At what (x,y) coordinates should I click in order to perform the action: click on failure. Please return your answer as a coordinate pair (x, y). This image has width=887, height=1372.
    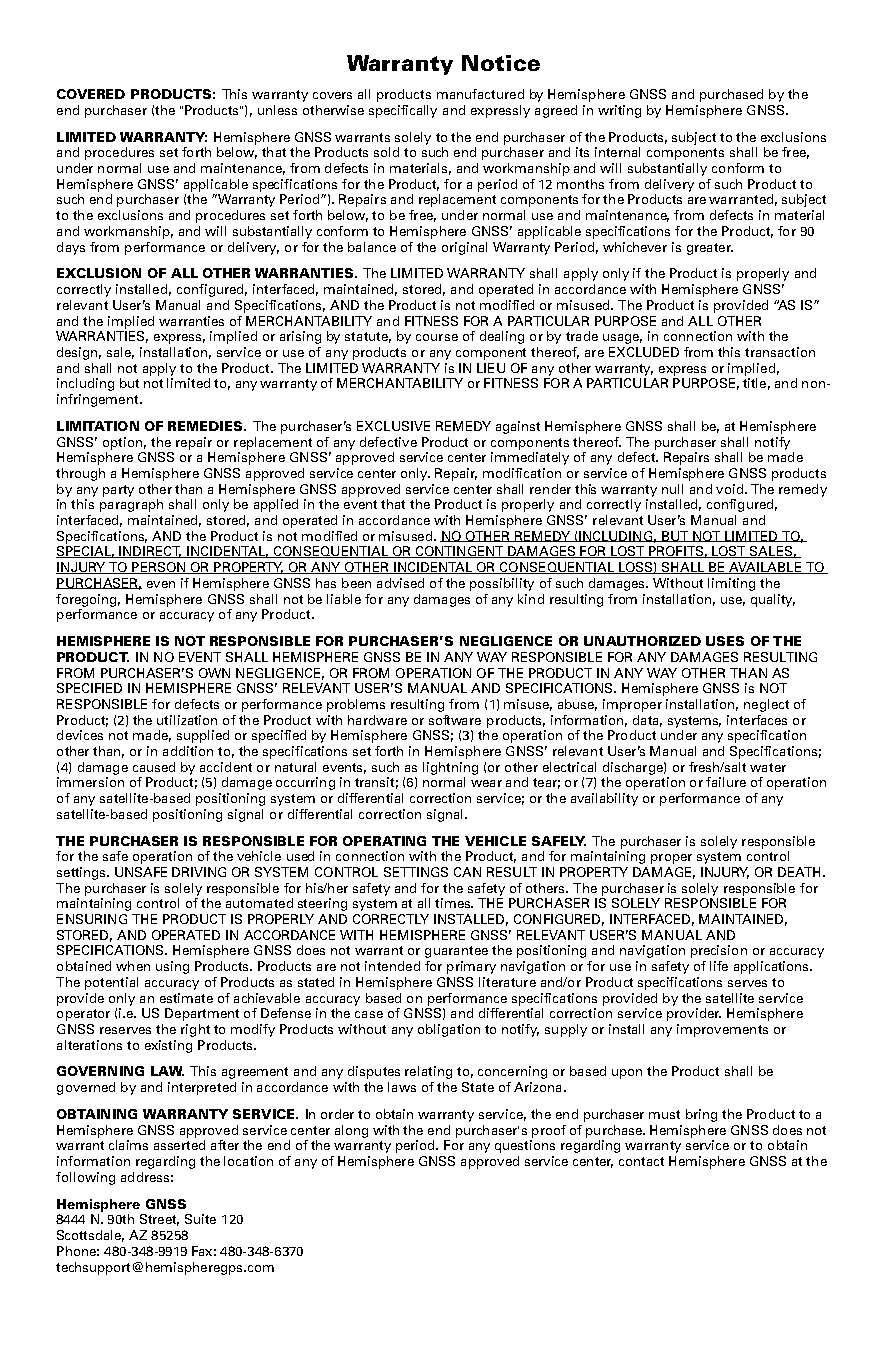
    Looking at the image, I should click on (726, 782).
